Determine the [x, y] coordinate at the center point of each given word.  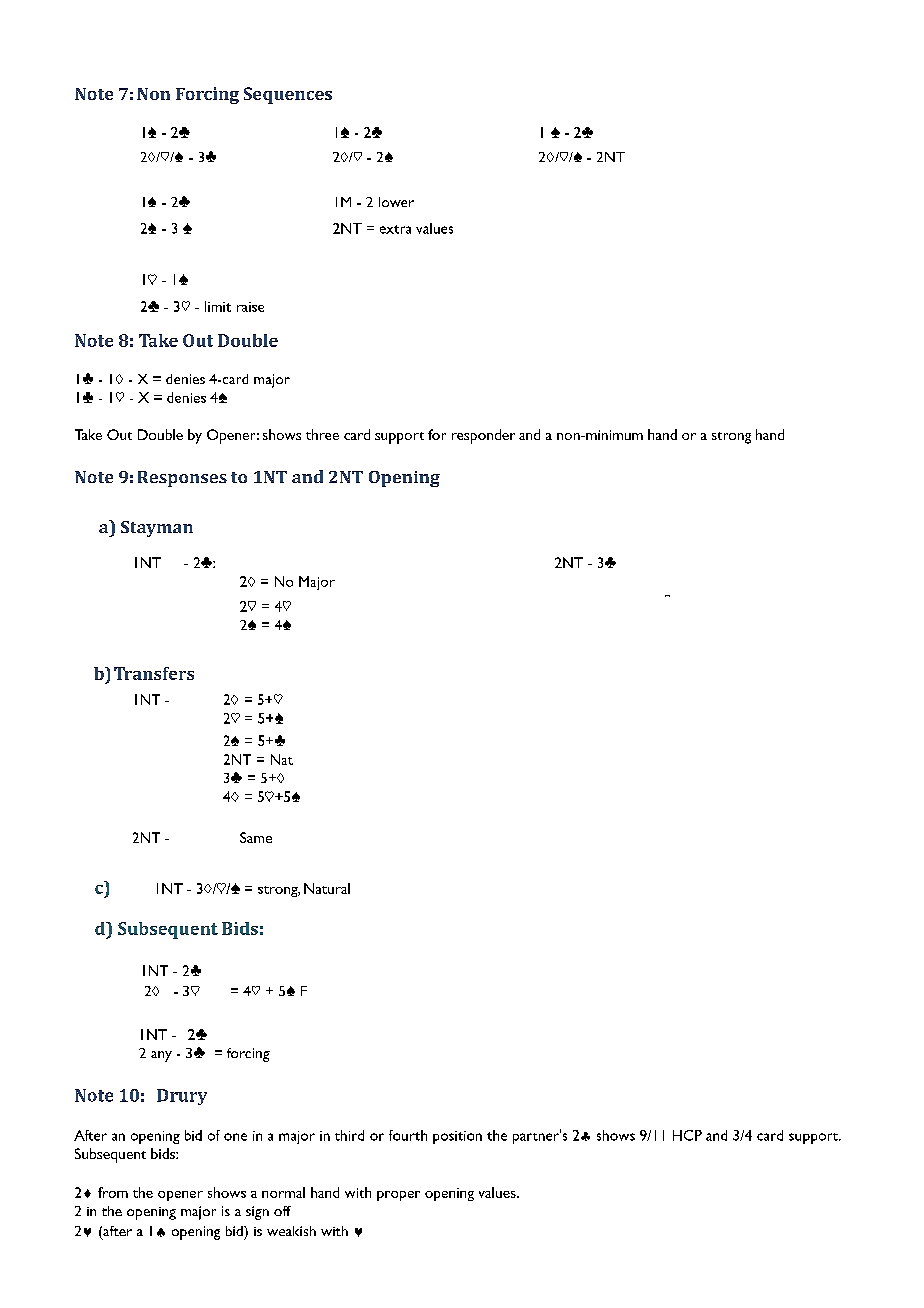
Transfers [154, 673]
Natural [327, 888]
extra [395, 229]
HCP [687, 1135]
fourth [408, 1135]
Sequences [288, 95]
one [235, 1137]
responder [483, 436]
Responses [182, 479]
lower [396, 202]
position [457, 1137]
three [322, 434]
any [161, 1056]
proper [398, 1196]
